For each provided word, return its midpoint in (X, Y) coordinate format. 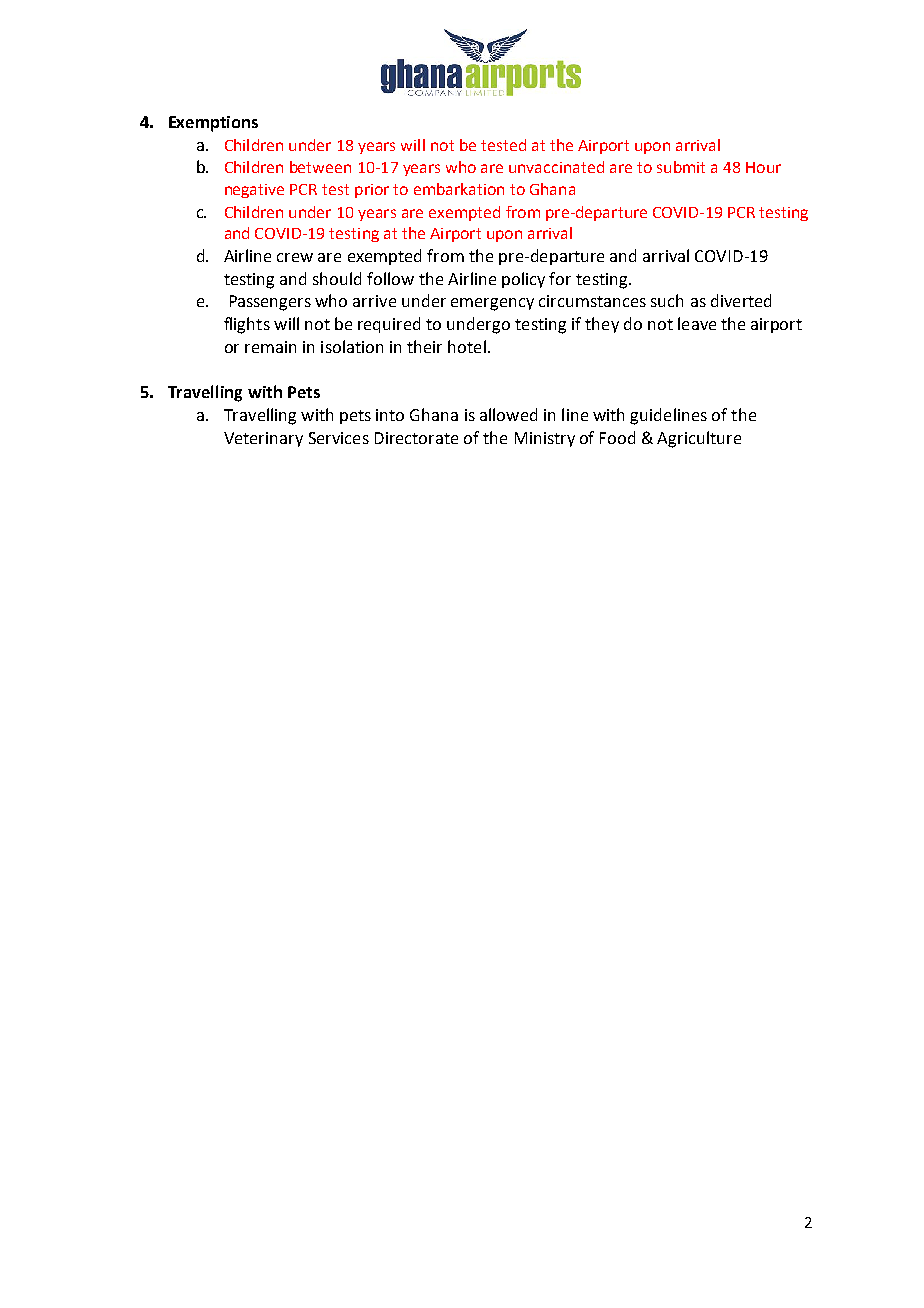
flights (247, 325)
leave (697, 323)
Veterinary (263, 439)
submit (681, 167)
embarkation (459, 189)
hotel (467, 346)
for (560, 278)
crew (295, 257)
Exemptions (213, 124)
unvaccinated (556, 167)
